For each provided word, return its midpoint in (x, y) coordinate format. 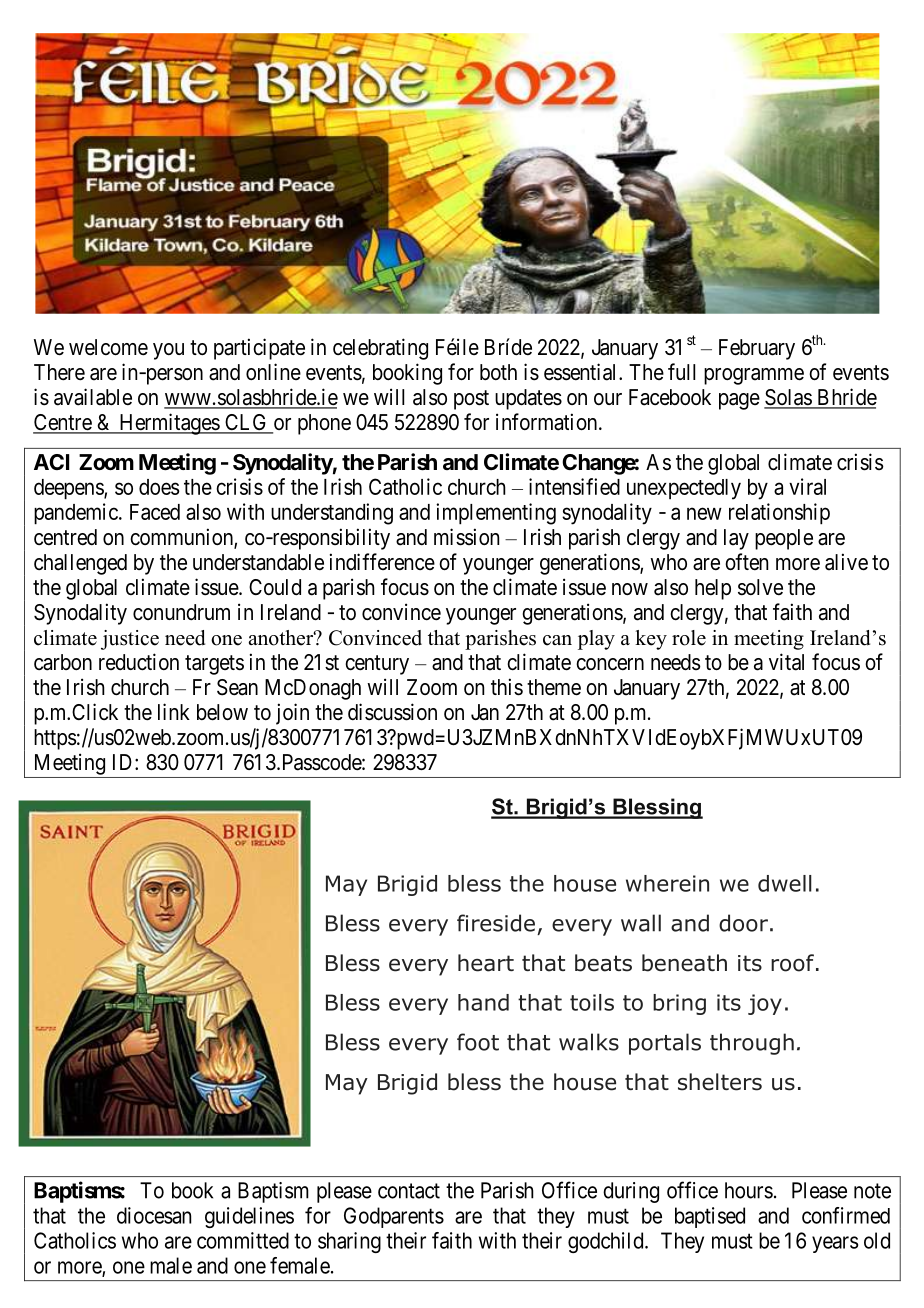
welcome (108, 347)
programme (754, 376)
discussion (392, 712)
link (174, 711)
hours (749, 1190)
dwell (785, 883)
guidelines (249, 1217)
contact (409, 1191)
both (498, 372)
